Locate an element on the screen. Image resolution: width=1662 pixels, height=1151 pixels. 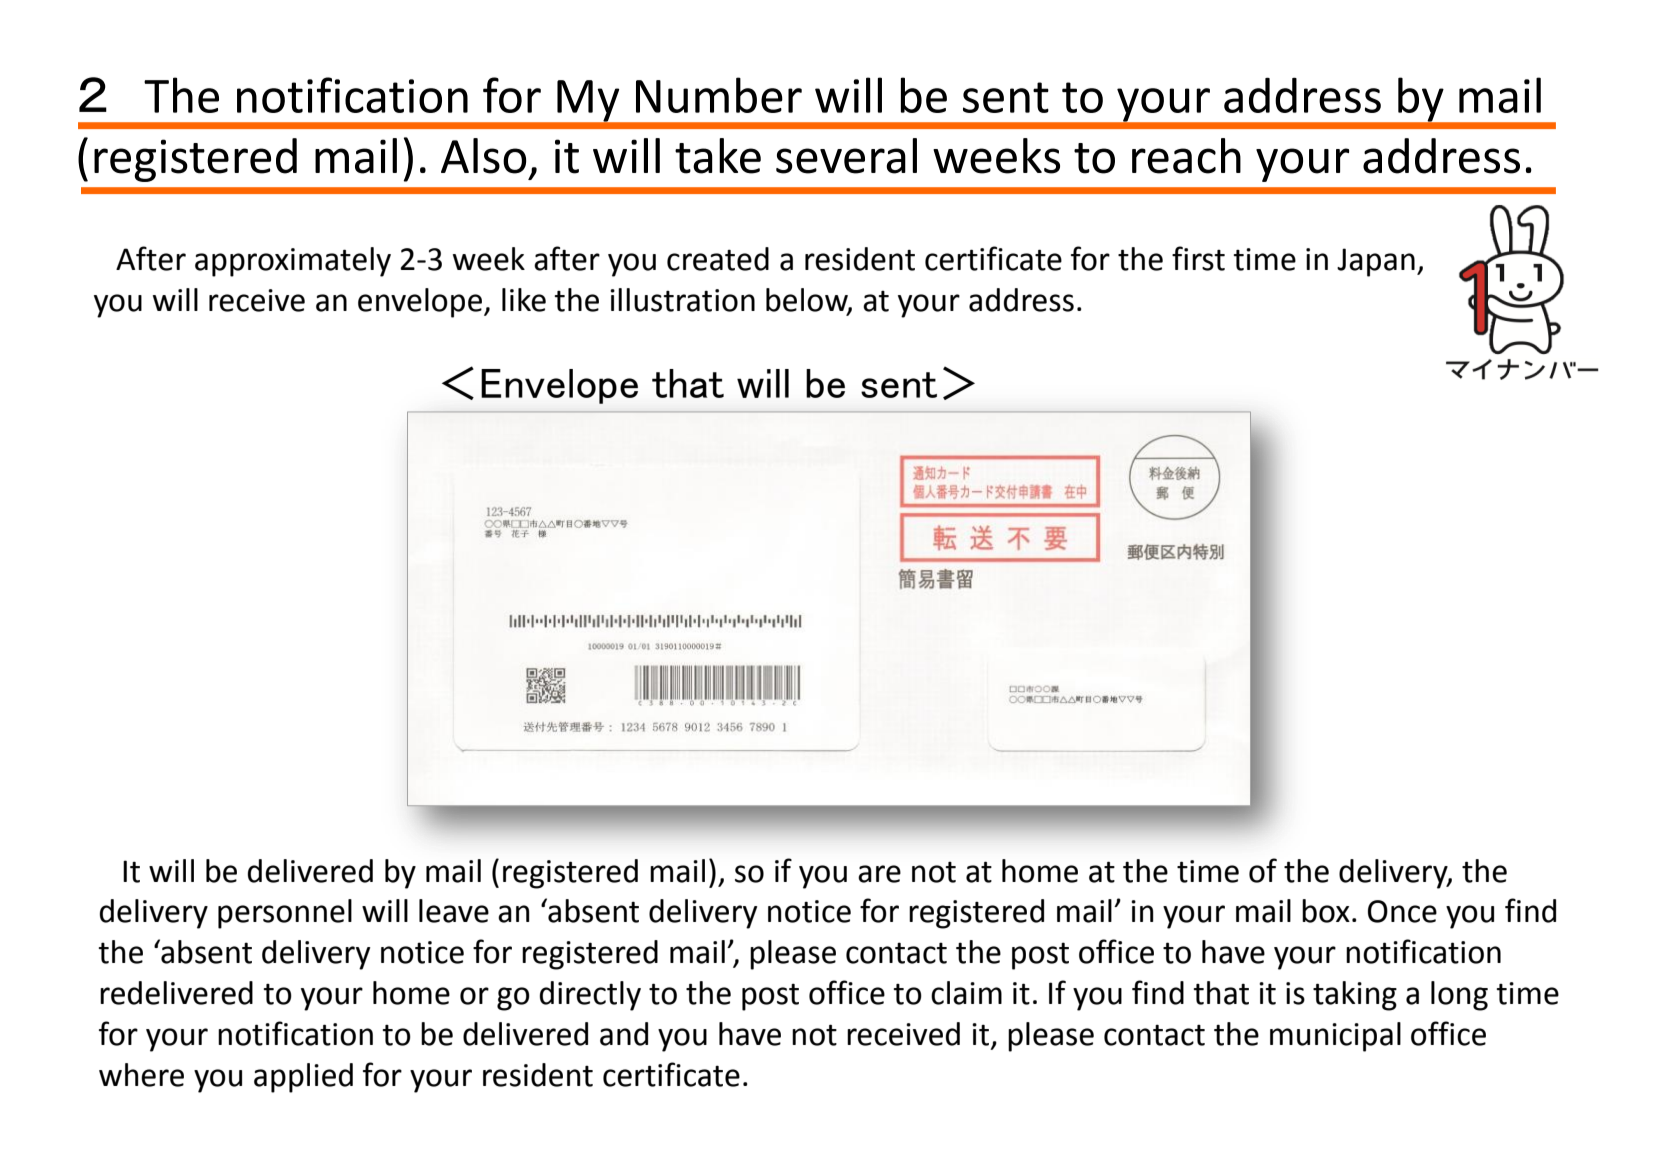
like is located at coordinates (524, 300).
